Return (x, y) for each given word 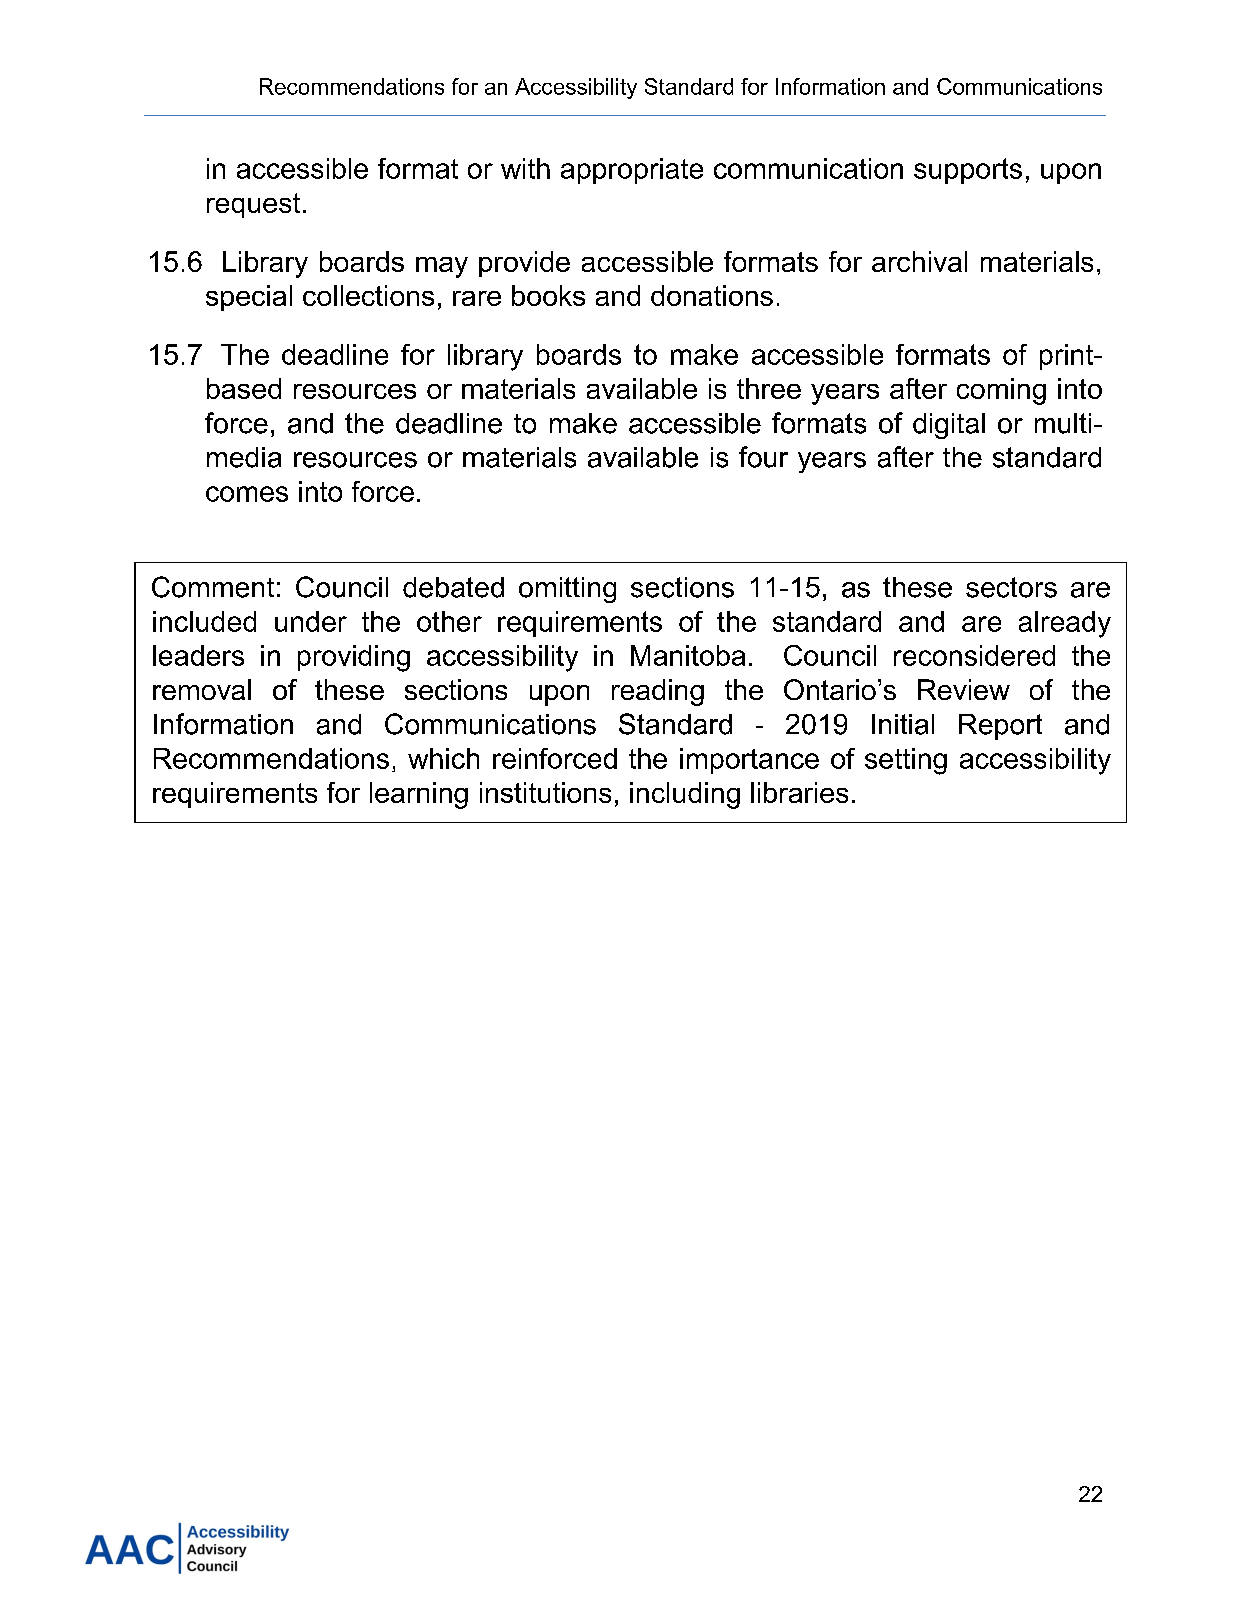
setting (906, 761)
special (249, 298)
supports (968, 171)
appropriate (632, 171)
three (769, 388)
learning (419, 795)
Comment (213, 587)
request (253, 205)
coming (1001, 391)
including (685, 795)
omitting (567, 590)
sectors (1011, 587)
